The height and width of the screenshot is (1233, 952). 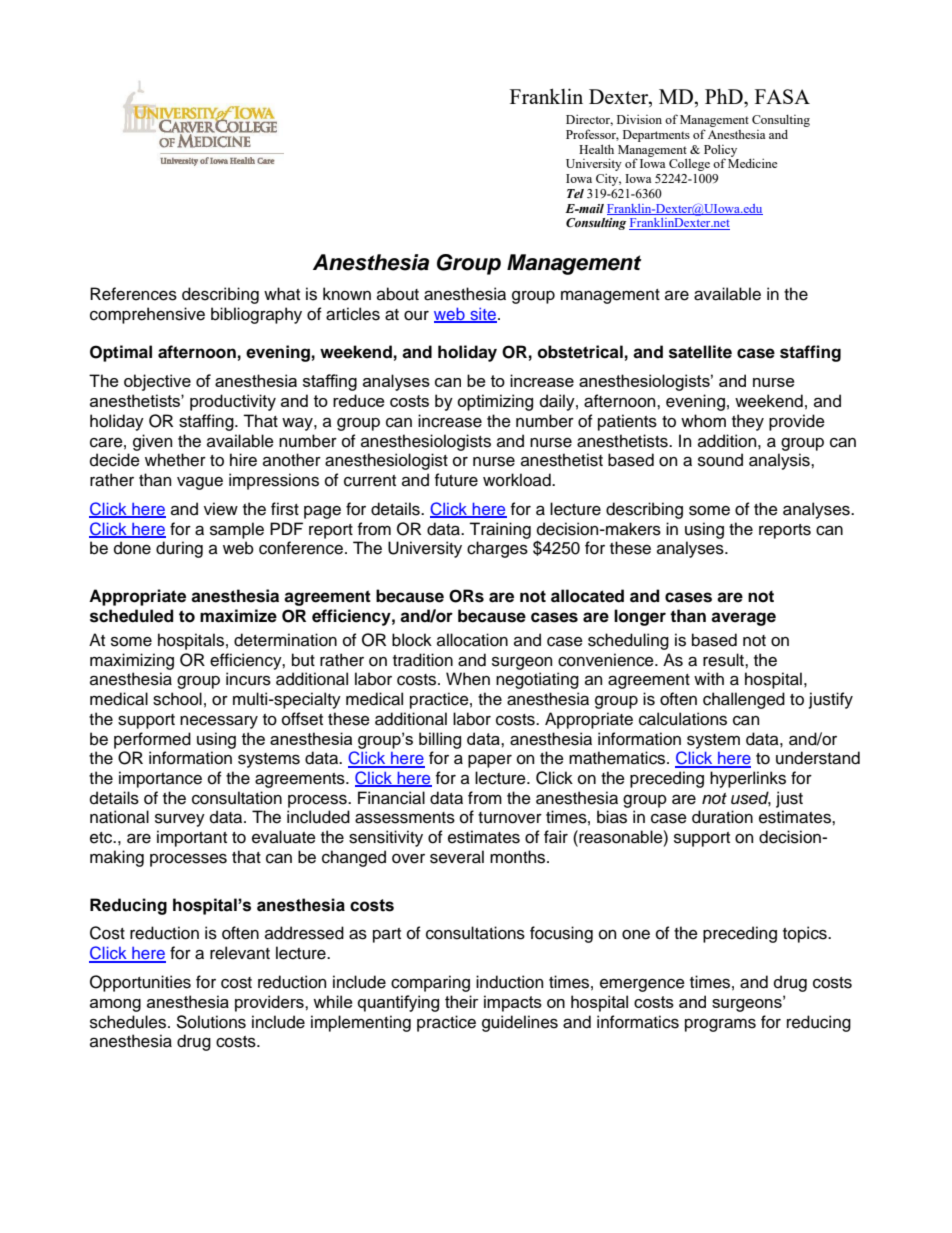 I want to click on average, so click(x=743, y=619).
